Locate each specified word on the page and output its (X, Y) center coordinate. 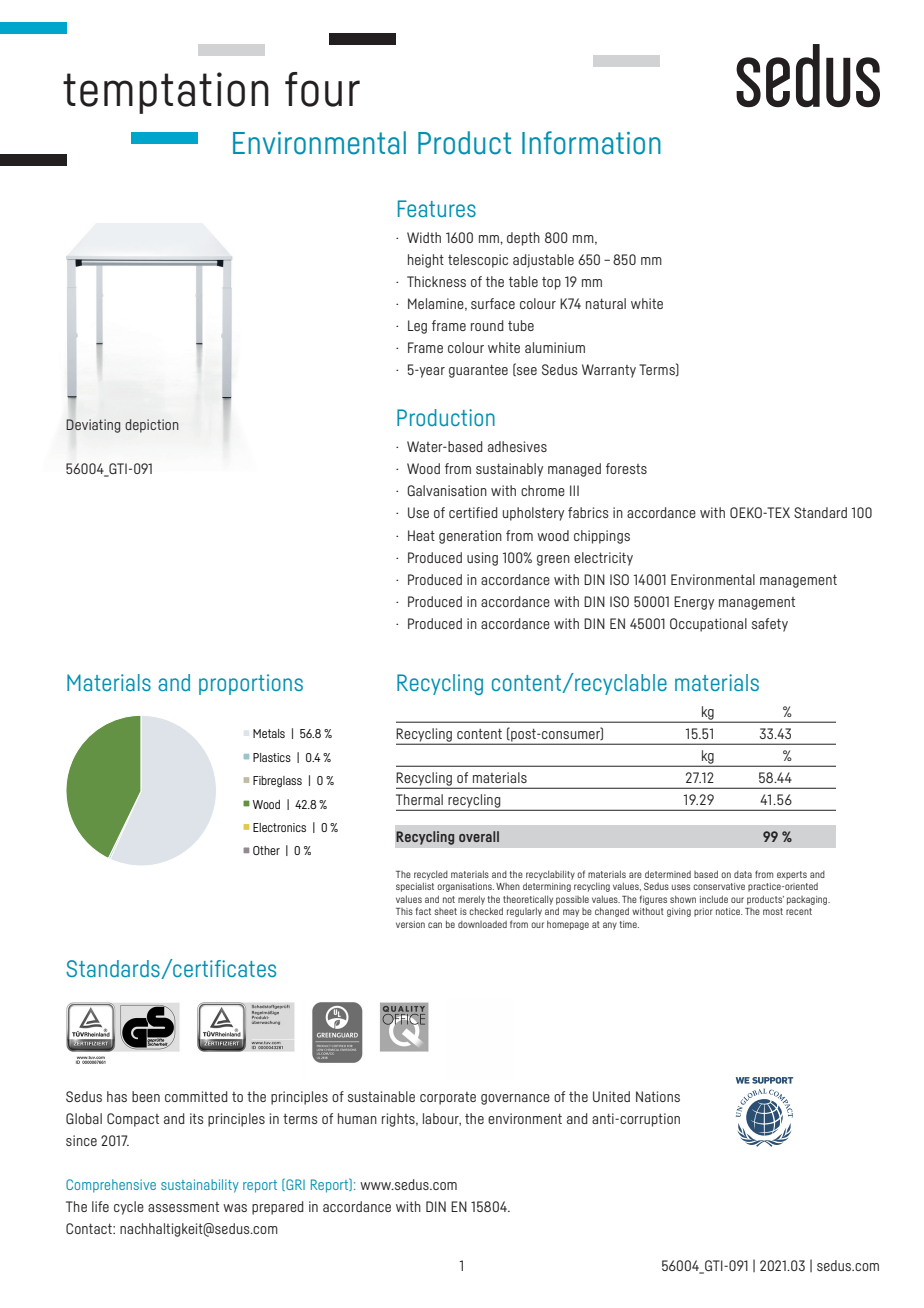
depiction (152, 426)
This (404, 911)
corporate (448, 1098)
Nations (658, 1096)
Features (437, 208)
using (482, 559)
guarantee (478, 371)
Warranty (609, 371)
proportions (251, 684)
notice (729, 911)
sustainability (200, 1186)
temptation (166, 93)
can (435, 925)
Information (591, 143)
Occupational (708, 625)
